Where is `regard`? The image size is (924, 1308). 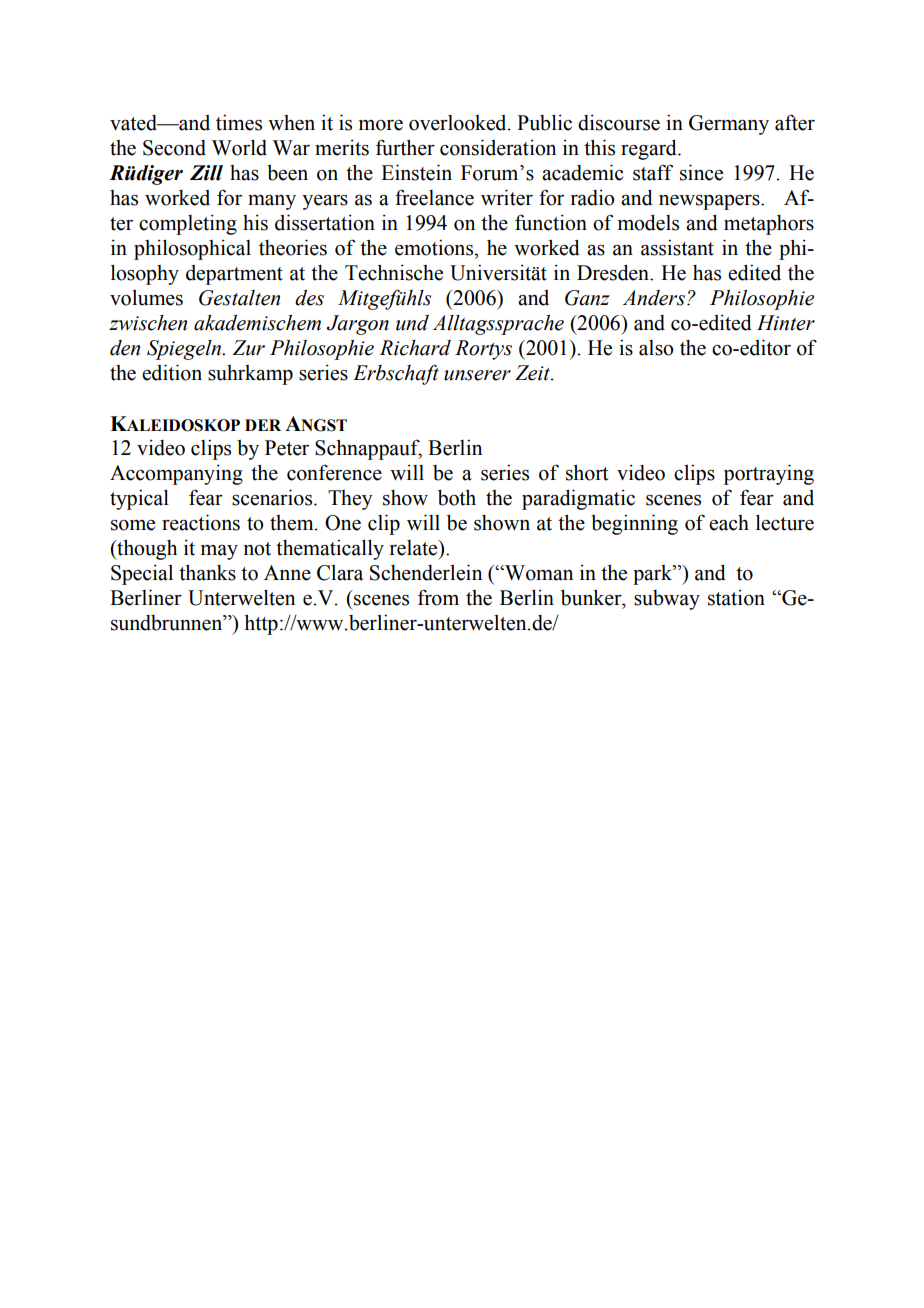 regard is located at coordinates (650, 149).
